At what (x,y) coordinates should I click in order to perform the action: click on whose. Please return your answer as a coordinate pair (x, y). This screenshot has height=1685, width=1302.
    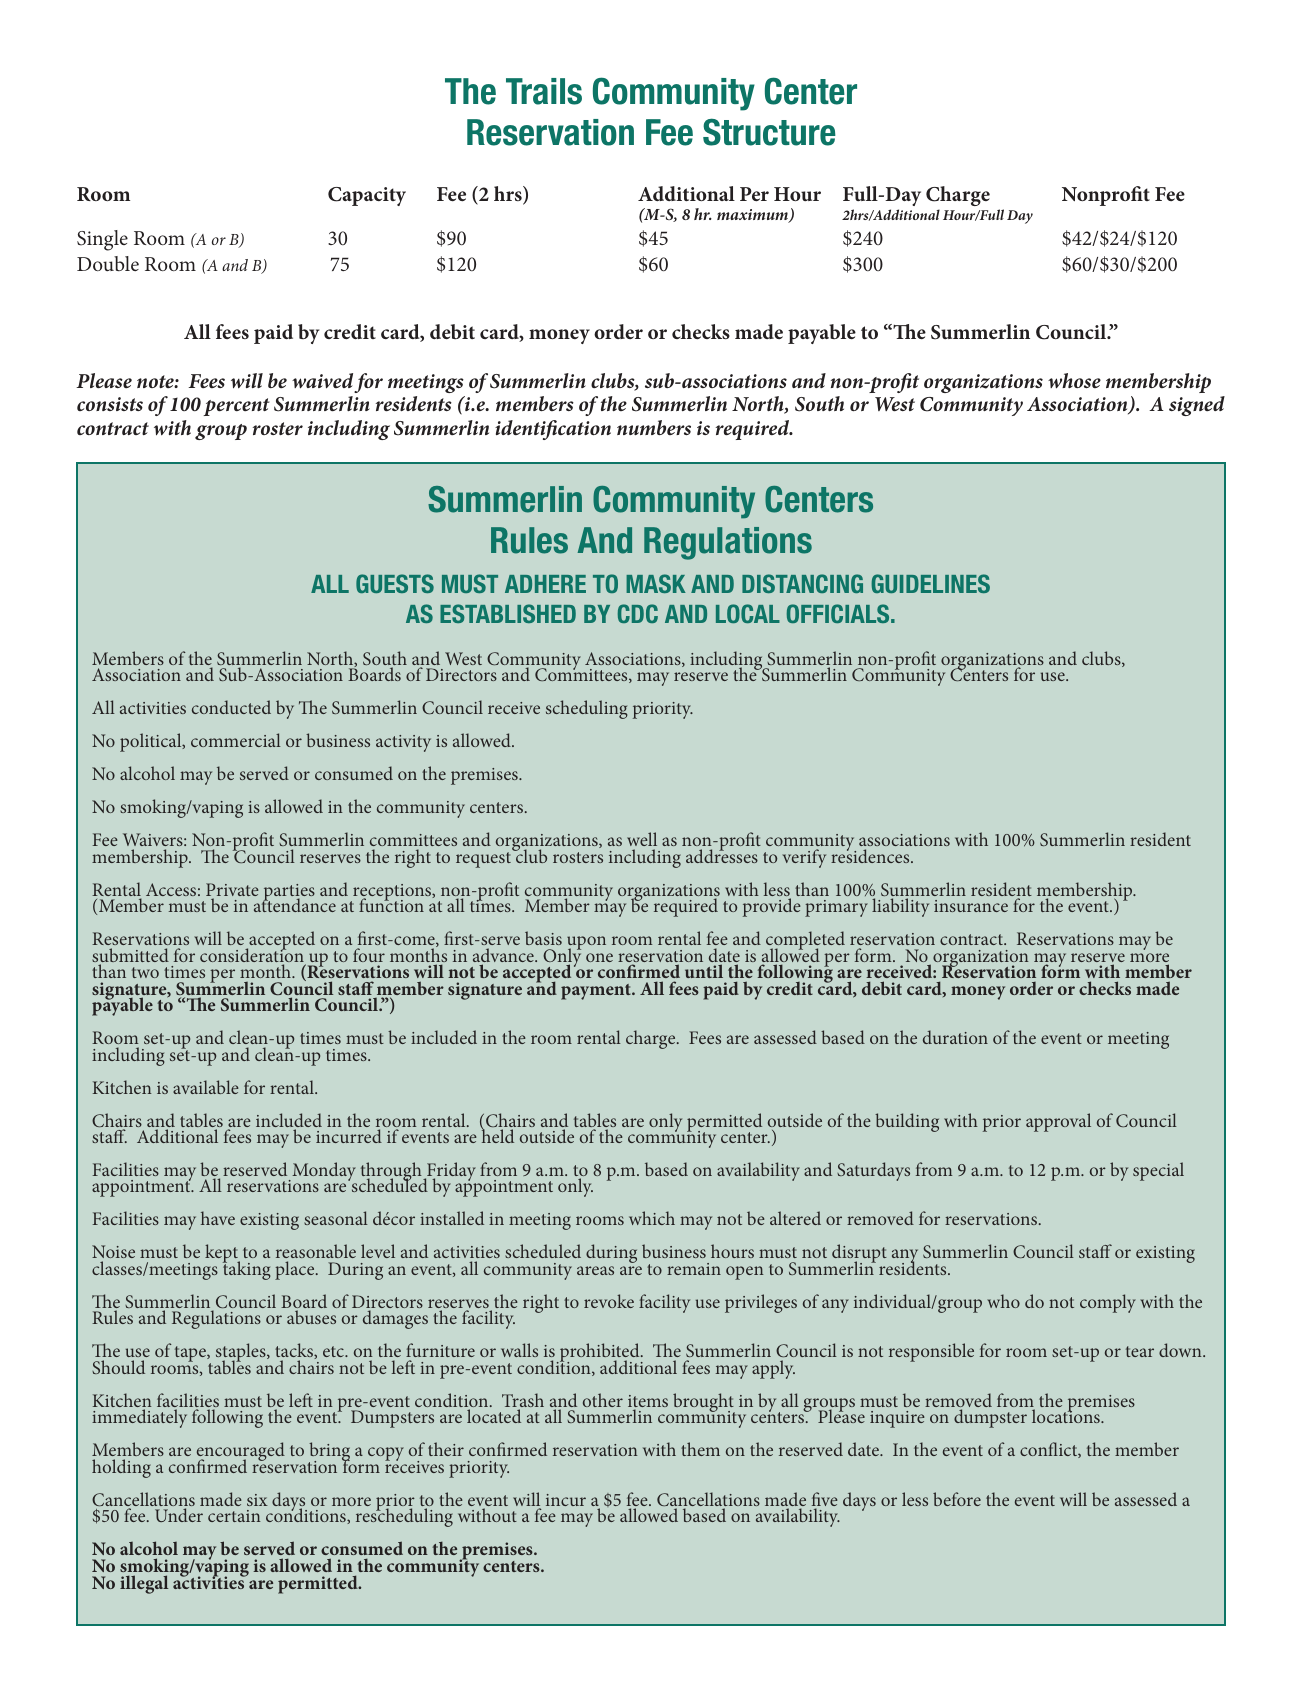
    Looking at the image, I should click on (1074, 381).
